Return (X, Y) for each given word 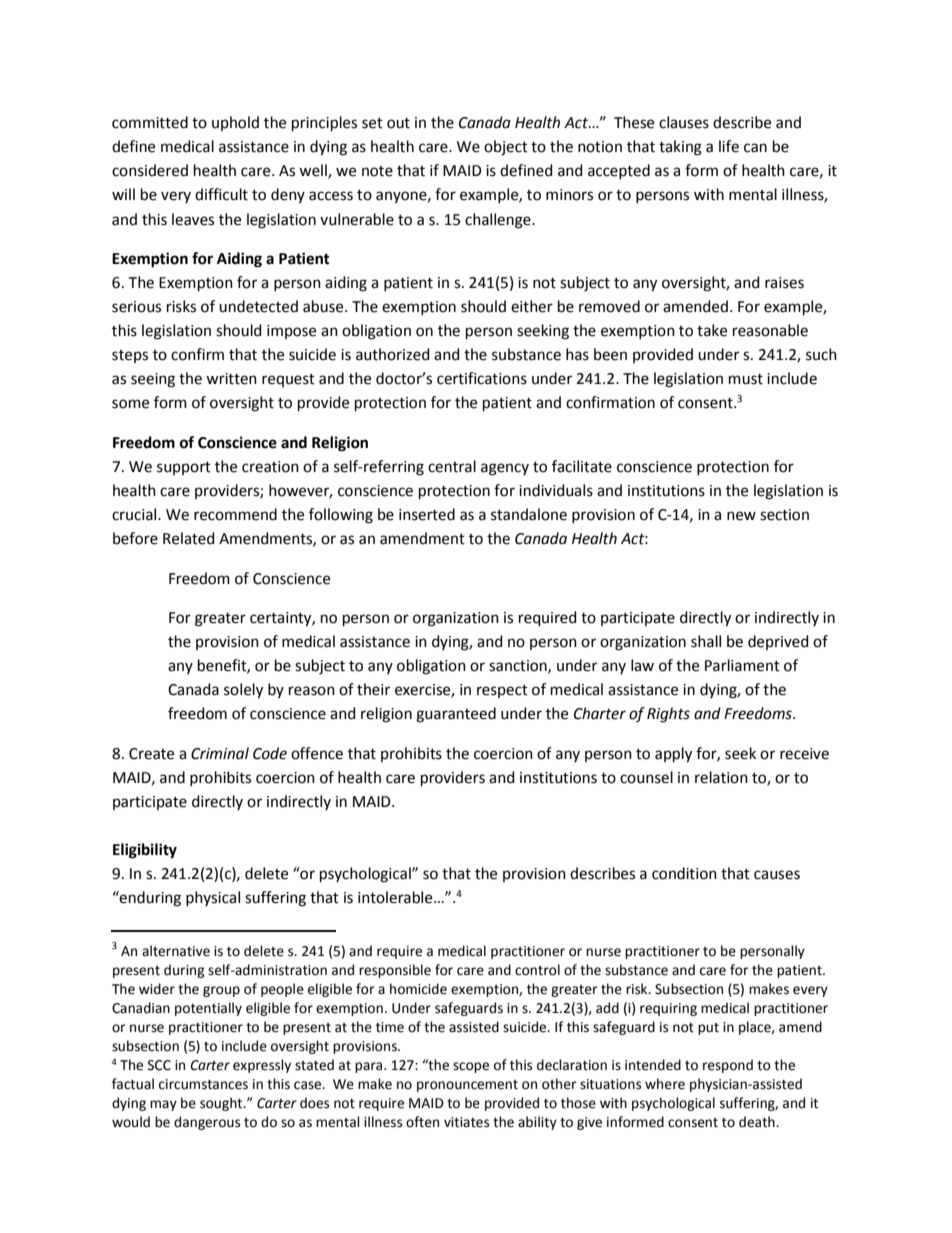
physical (213, 898)
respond (728, 1066)
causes (777, 875)
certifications (482, 378)
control (537, 970)
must (746, 379)
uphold (235, 123)
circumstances (203, 1084)
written (231, 379)
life (729, 146)
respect (502, 691)
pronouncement (467, 1086)
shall (706, 641)
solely (243, 691)
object (506, 148)
